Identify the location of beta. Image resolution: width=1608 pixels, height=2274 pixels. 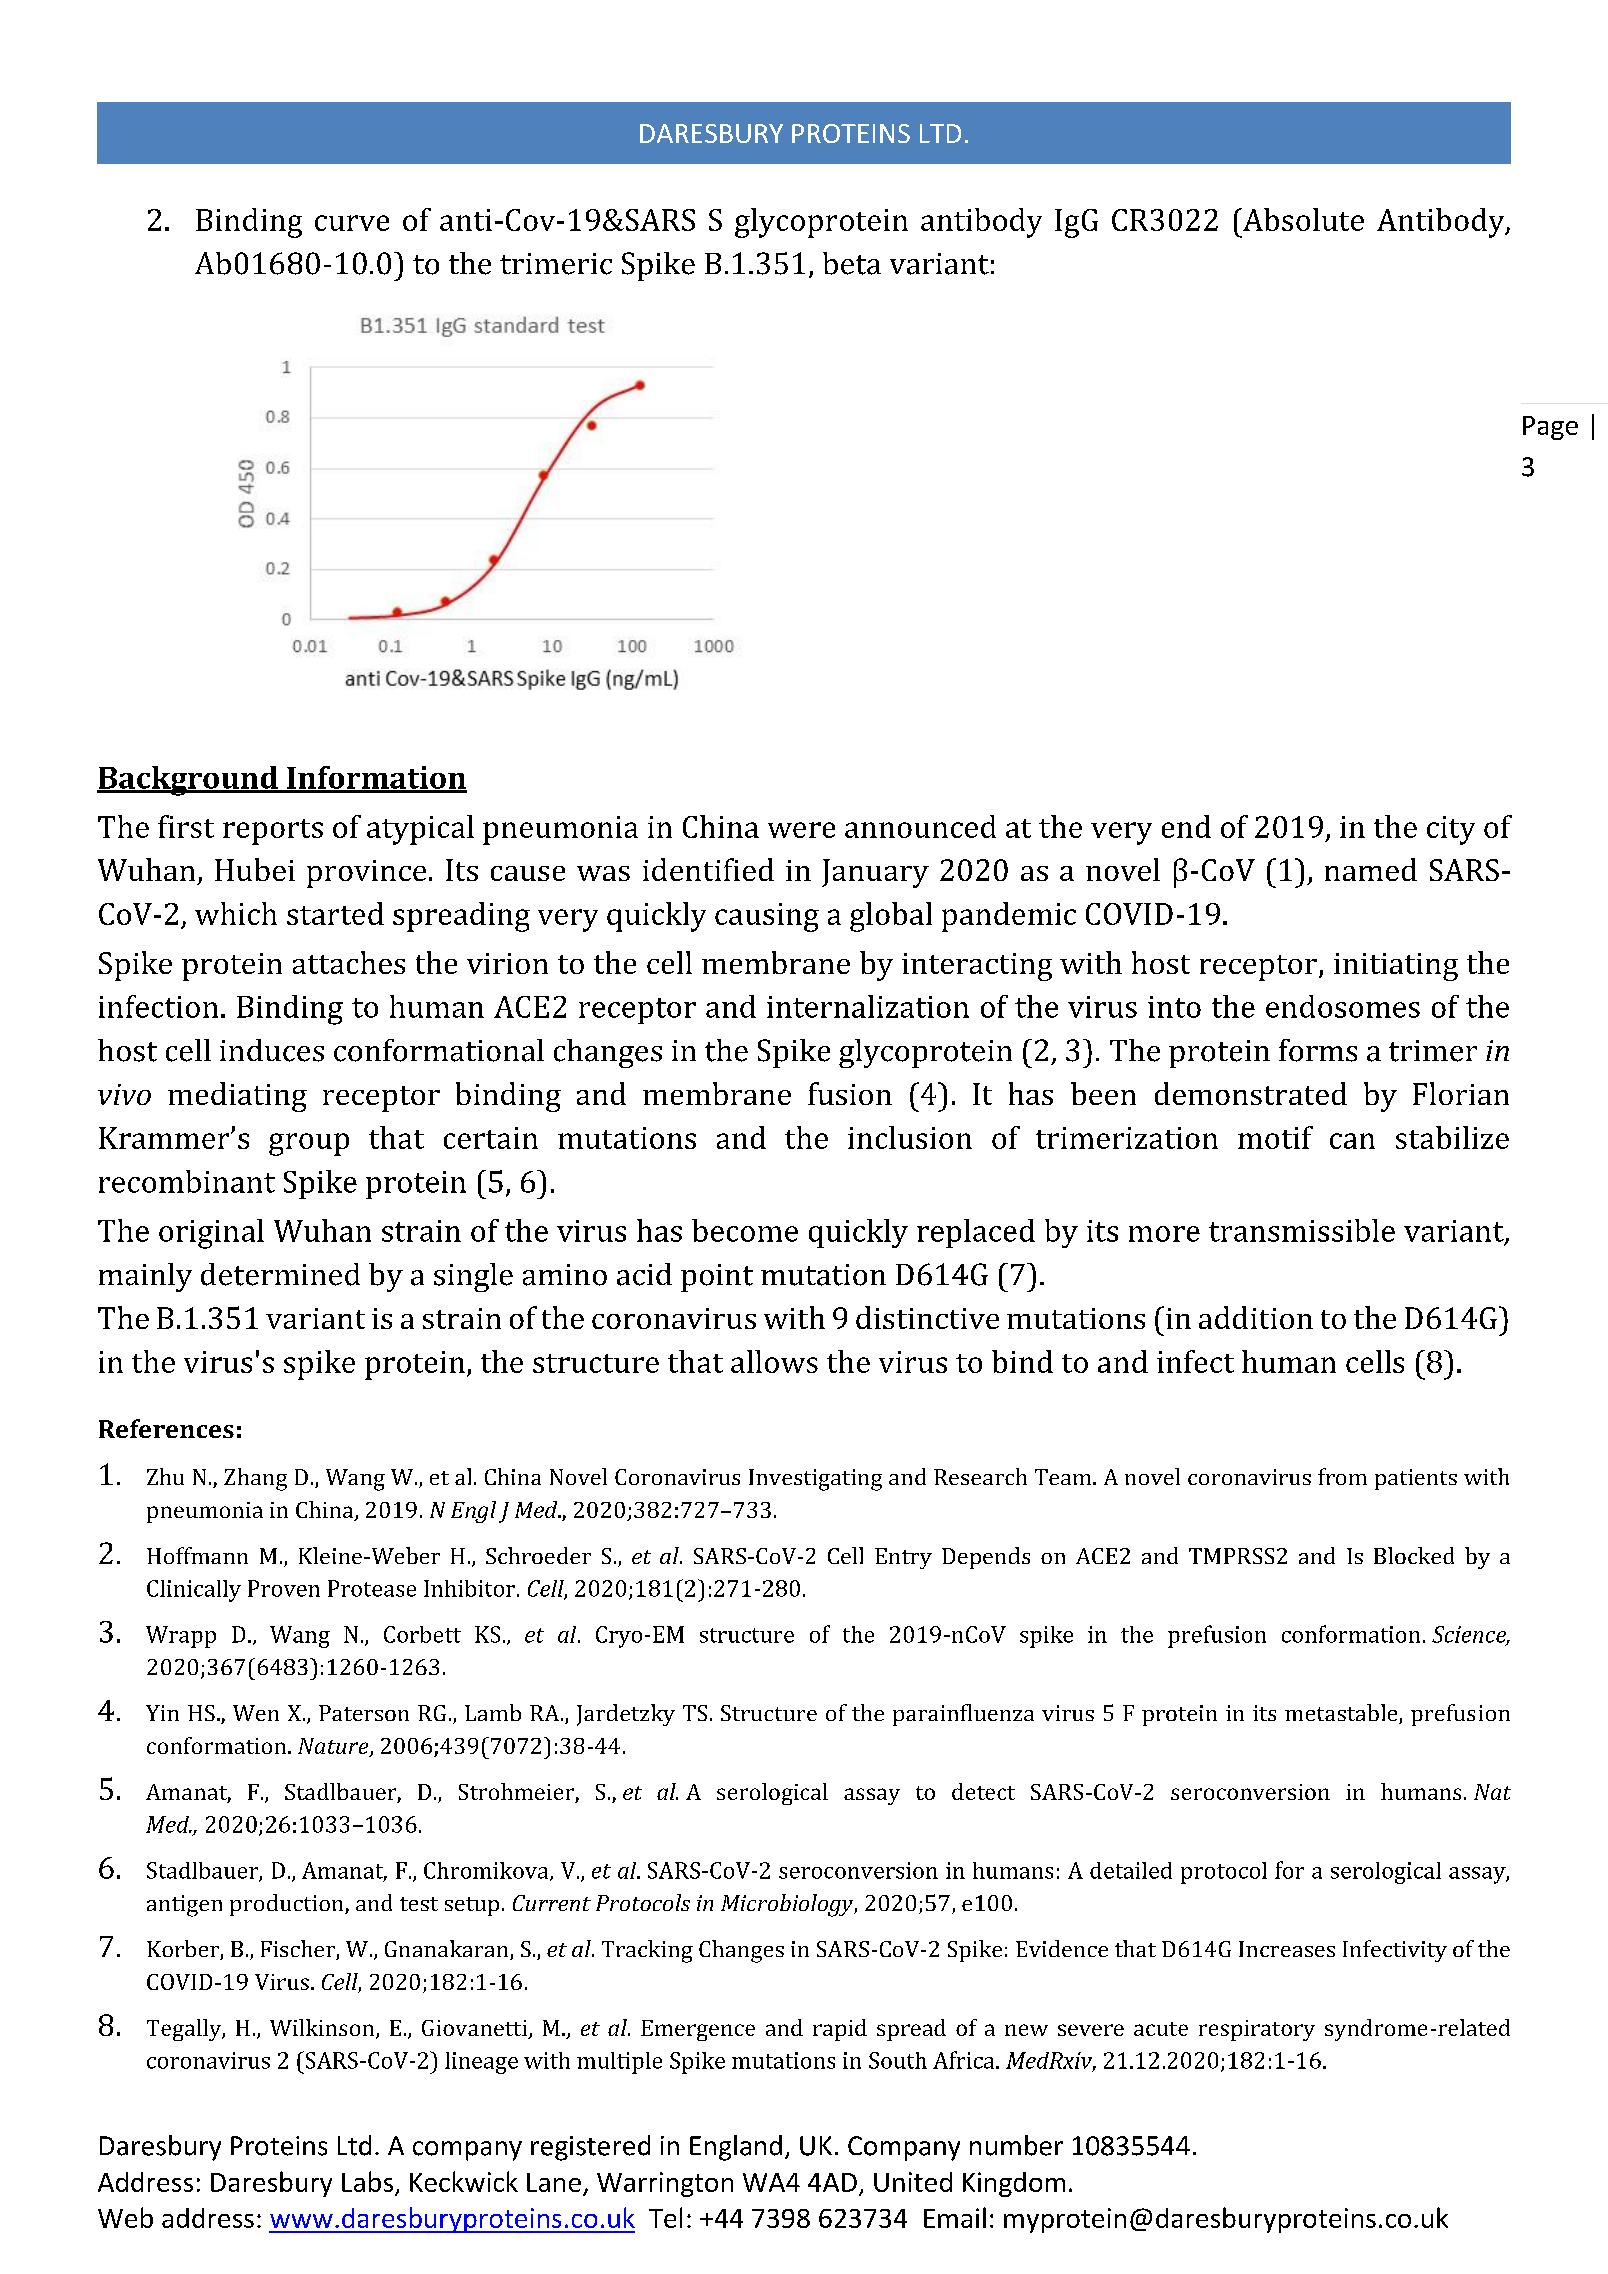
(852, 263).
